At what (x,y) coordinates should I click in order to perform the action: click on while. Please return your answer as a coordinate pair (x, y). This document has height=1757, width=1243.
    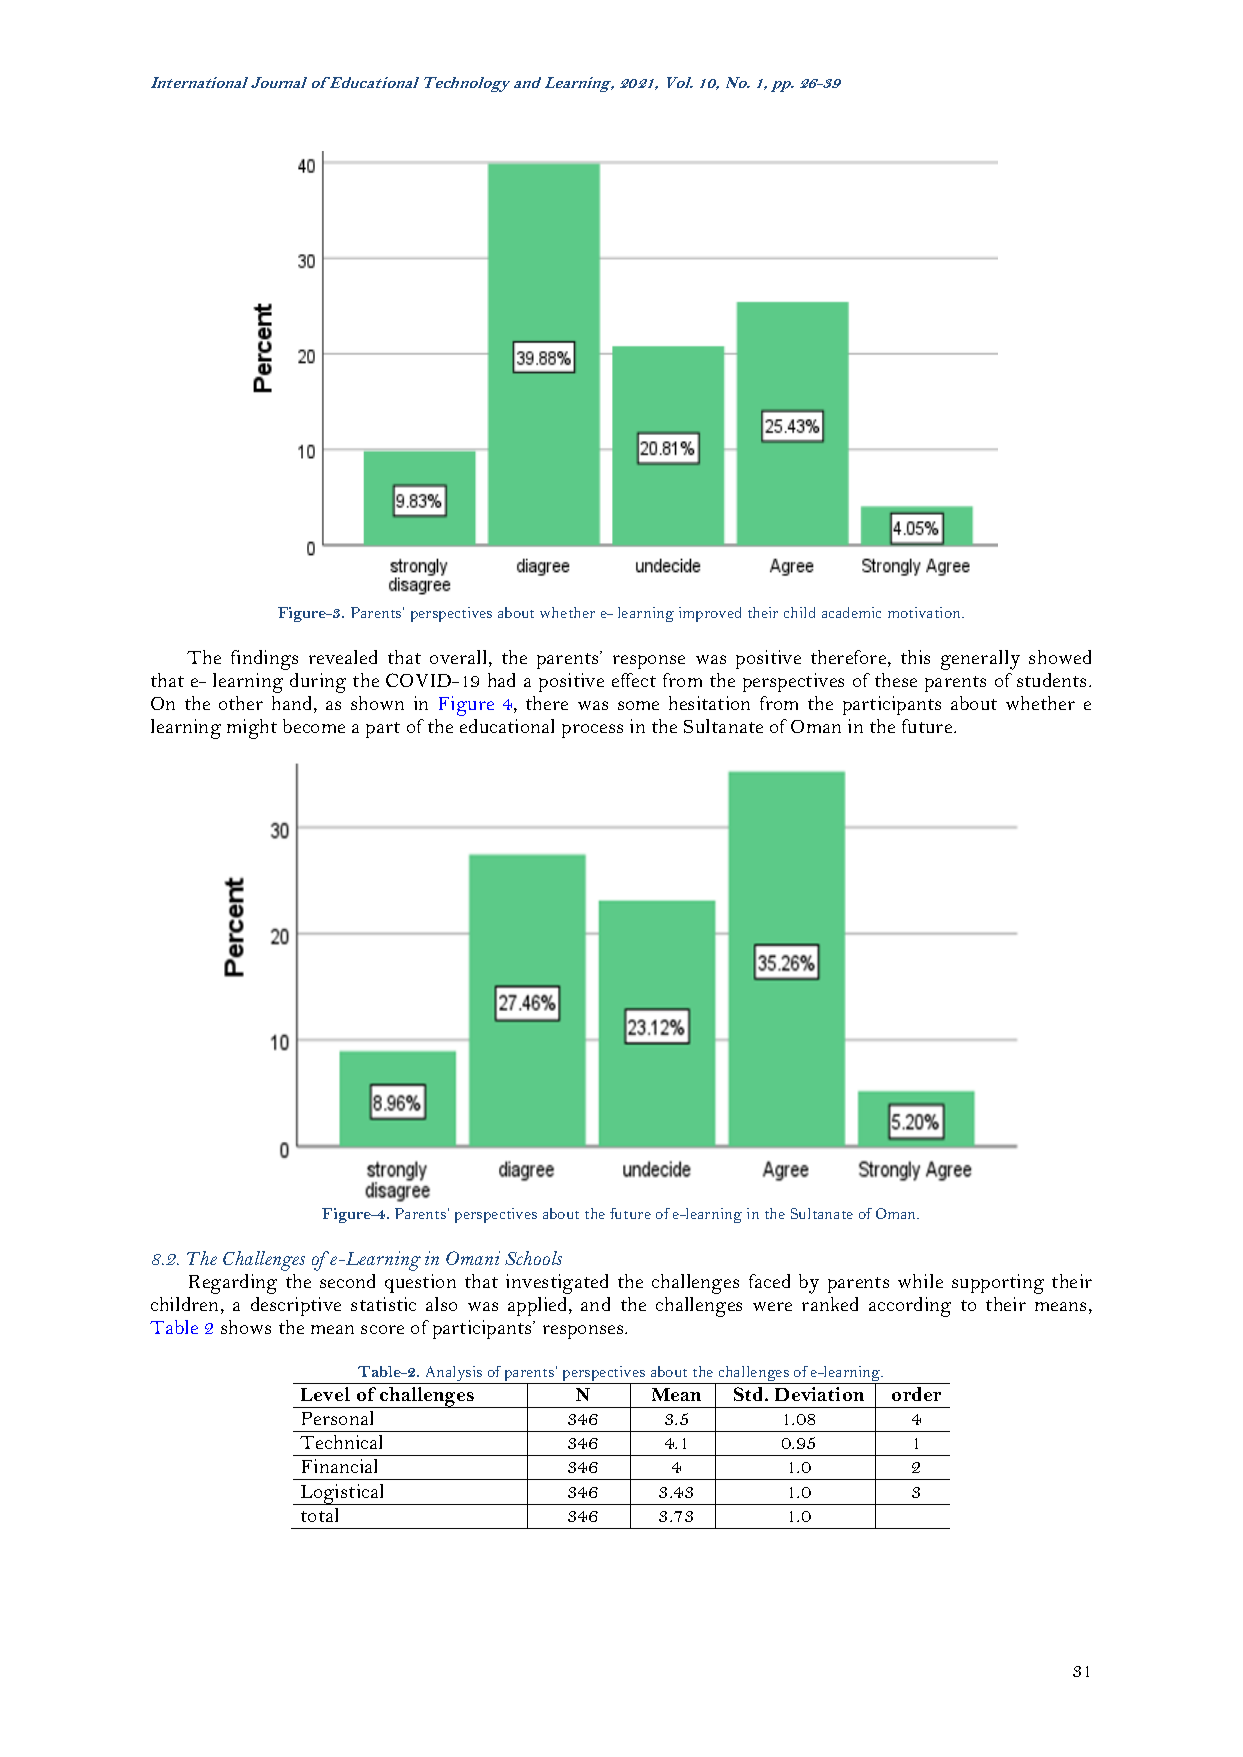
    Looking at the image, I should click on (920, 1281).
